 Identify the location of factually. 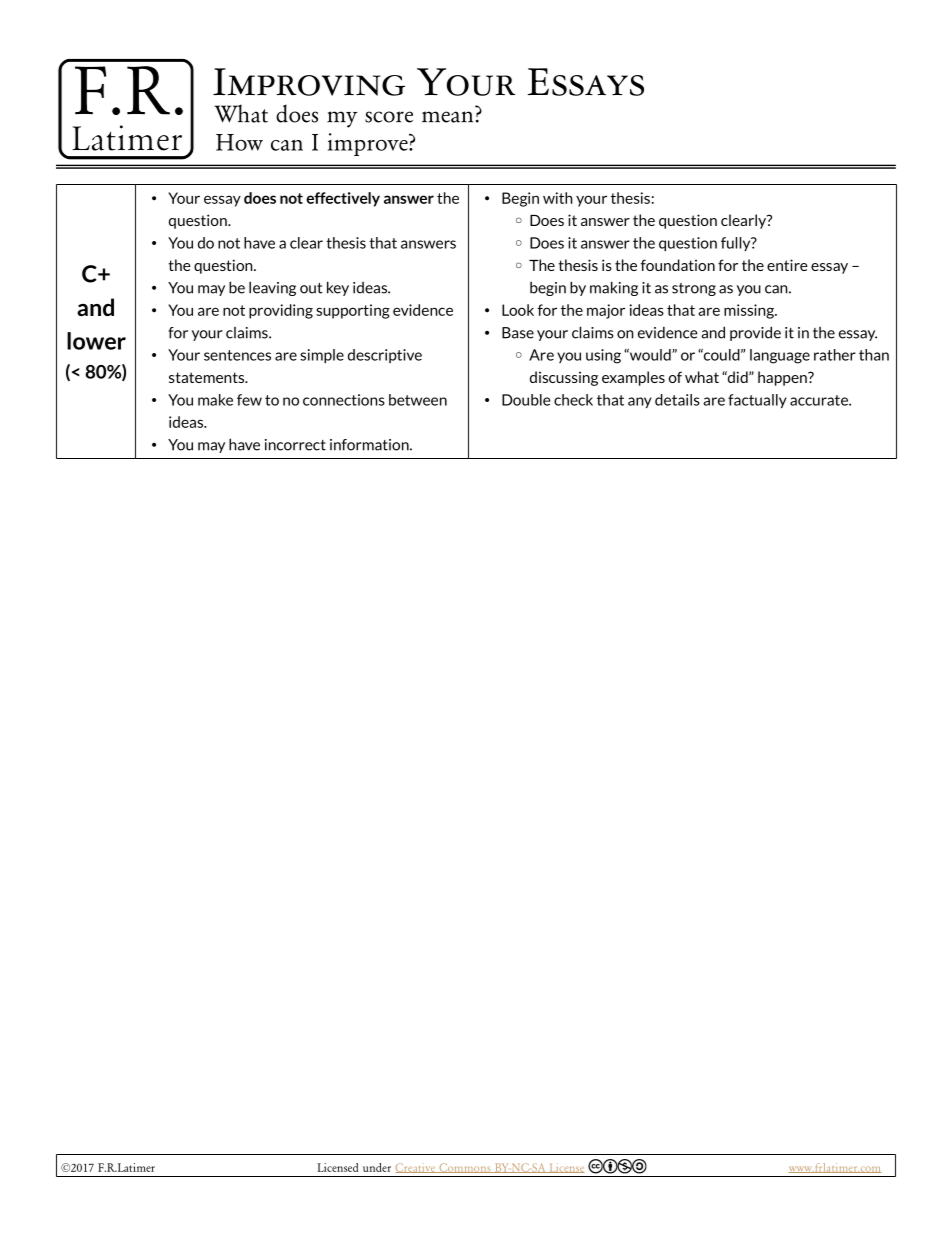
(757, 401).
